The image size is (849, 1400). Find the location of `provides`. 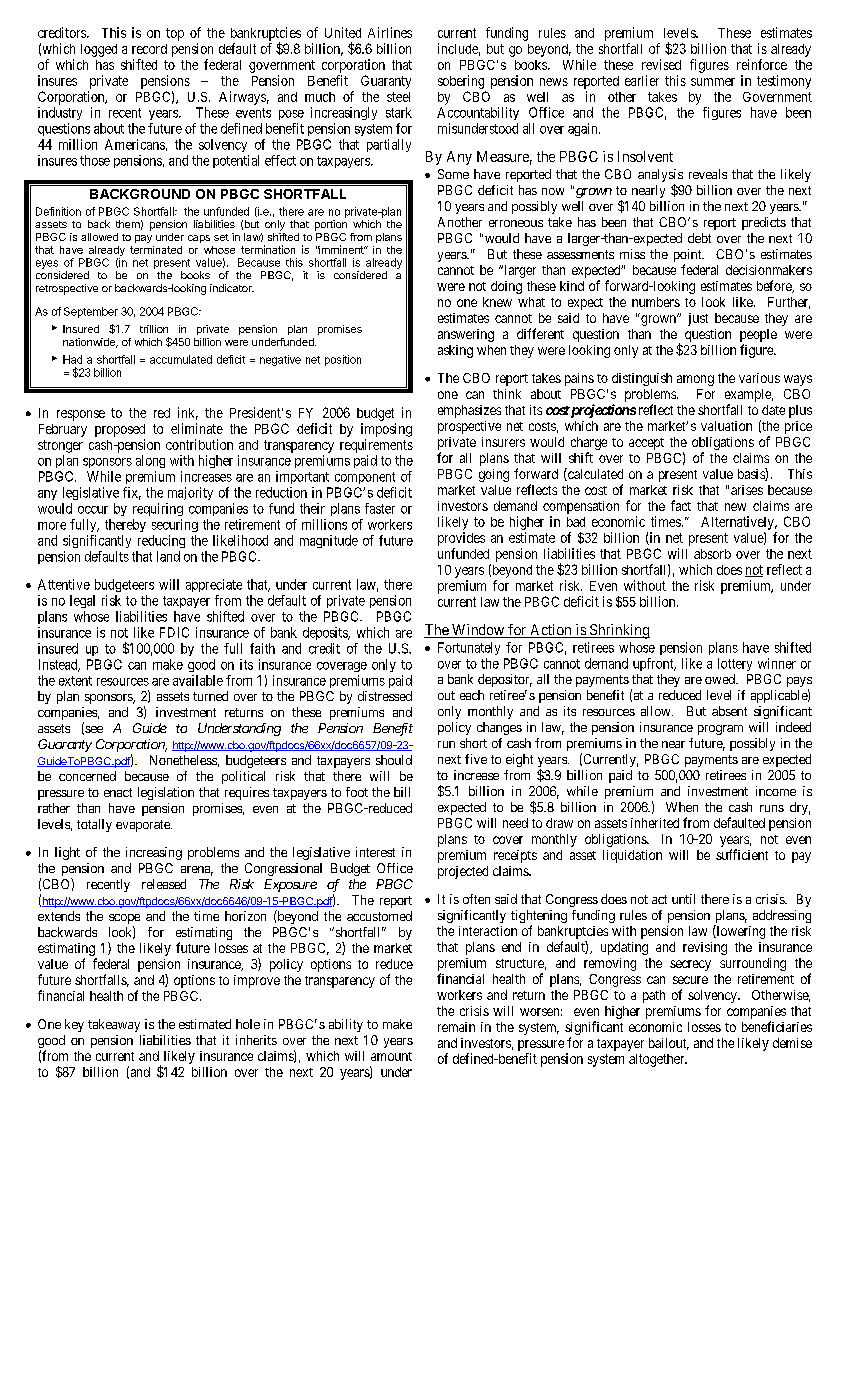

provides is located at coordinates (461, 539).
